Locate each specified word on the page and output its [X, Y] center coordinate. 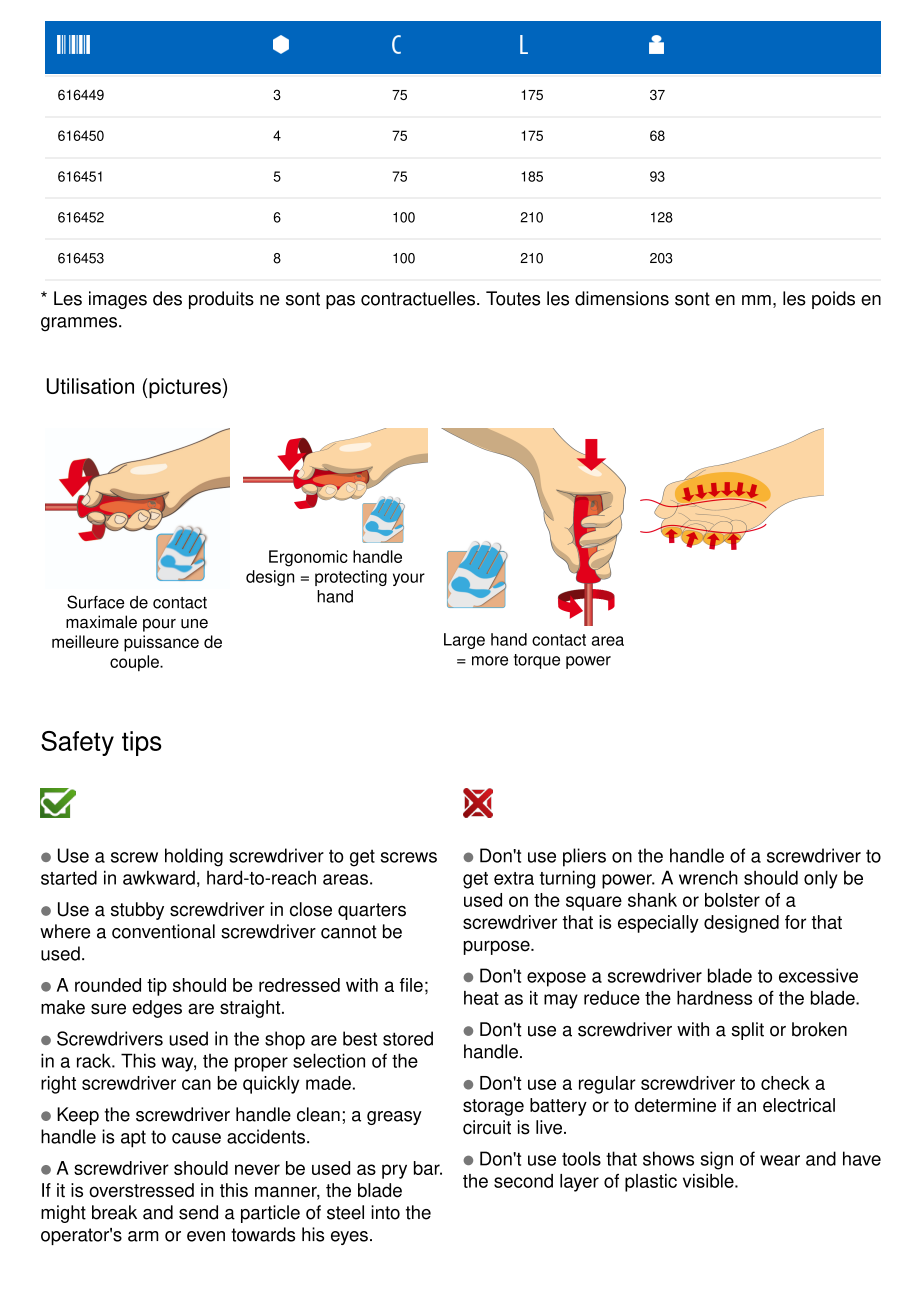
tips [142, 743]
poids [833, 300]
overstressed [141, 1190]
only [821, 879]
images [118, 300]
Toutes [513, 298]
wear [780, 1160]
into [385, 1212]
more [490, 661]
